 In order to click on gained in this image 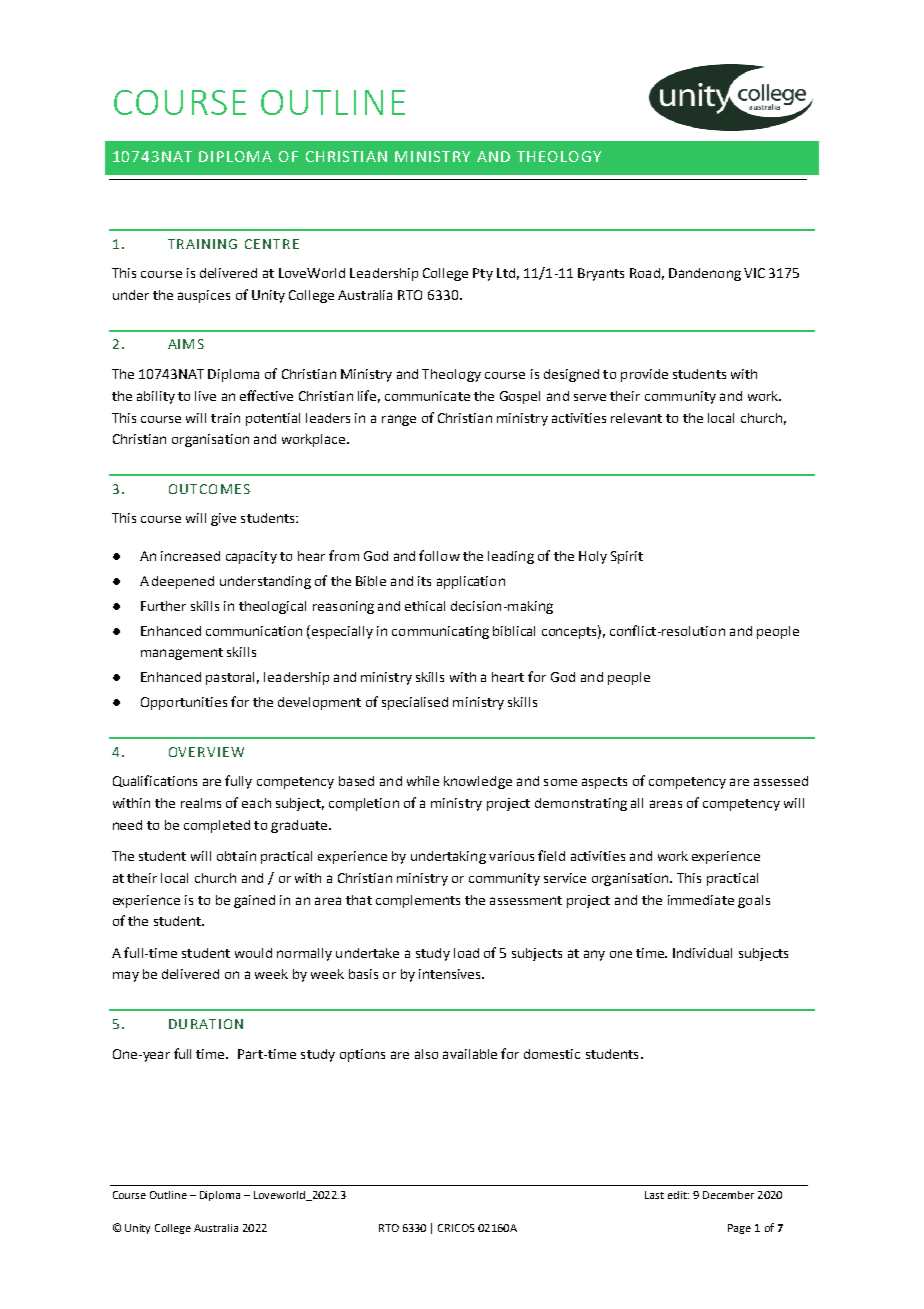, I will do `click(254, 901)`.
